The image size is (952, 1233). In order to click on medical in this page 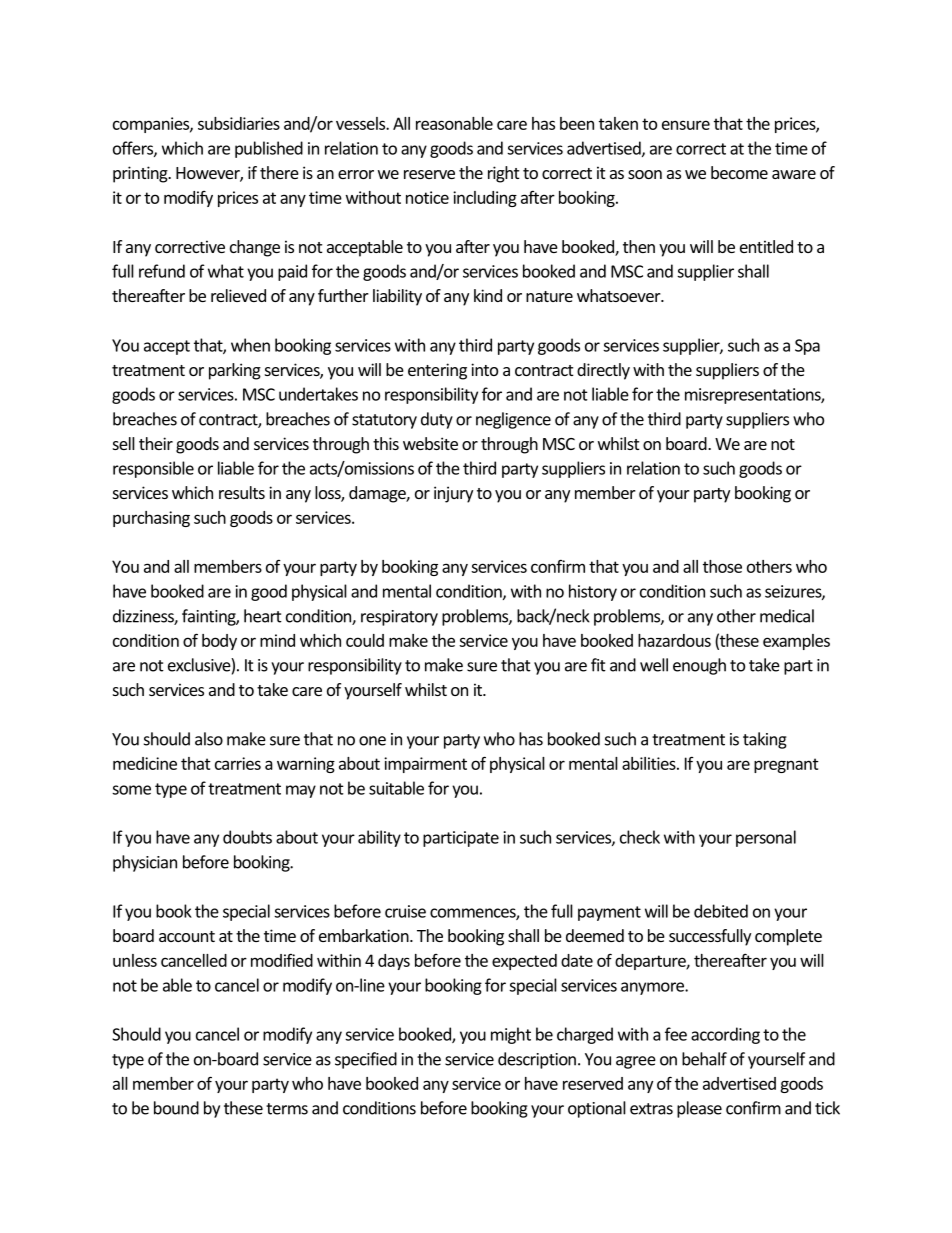, I will do `click(787, 616)`.
